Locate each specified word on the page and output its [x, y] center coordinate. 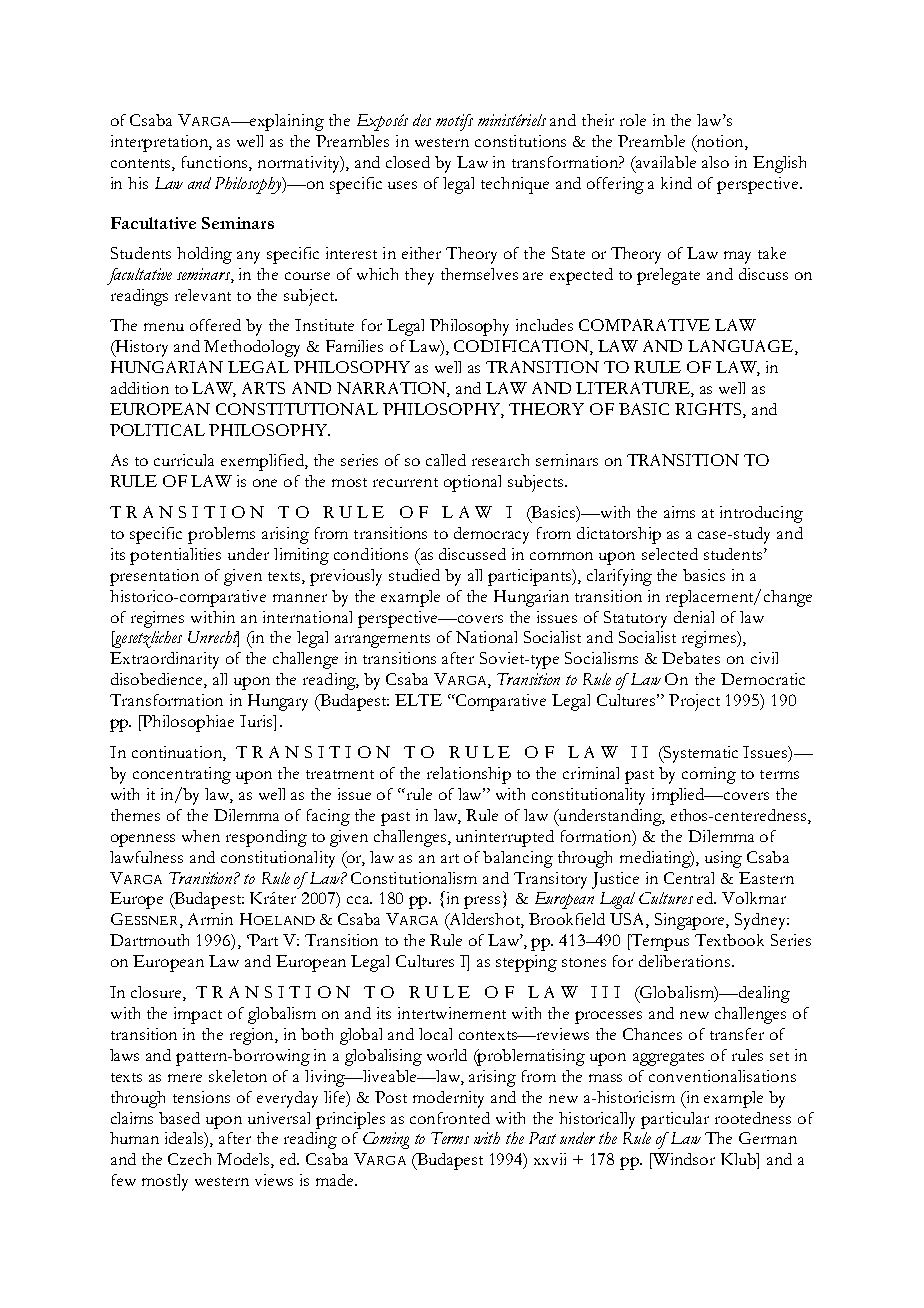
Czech [189, 1159]
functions [216, 163]
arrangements [382, 641]
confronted [450, 1118]
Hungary [278, 702]
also [715, 162]
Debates [691, 658]
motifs [454, 122]
